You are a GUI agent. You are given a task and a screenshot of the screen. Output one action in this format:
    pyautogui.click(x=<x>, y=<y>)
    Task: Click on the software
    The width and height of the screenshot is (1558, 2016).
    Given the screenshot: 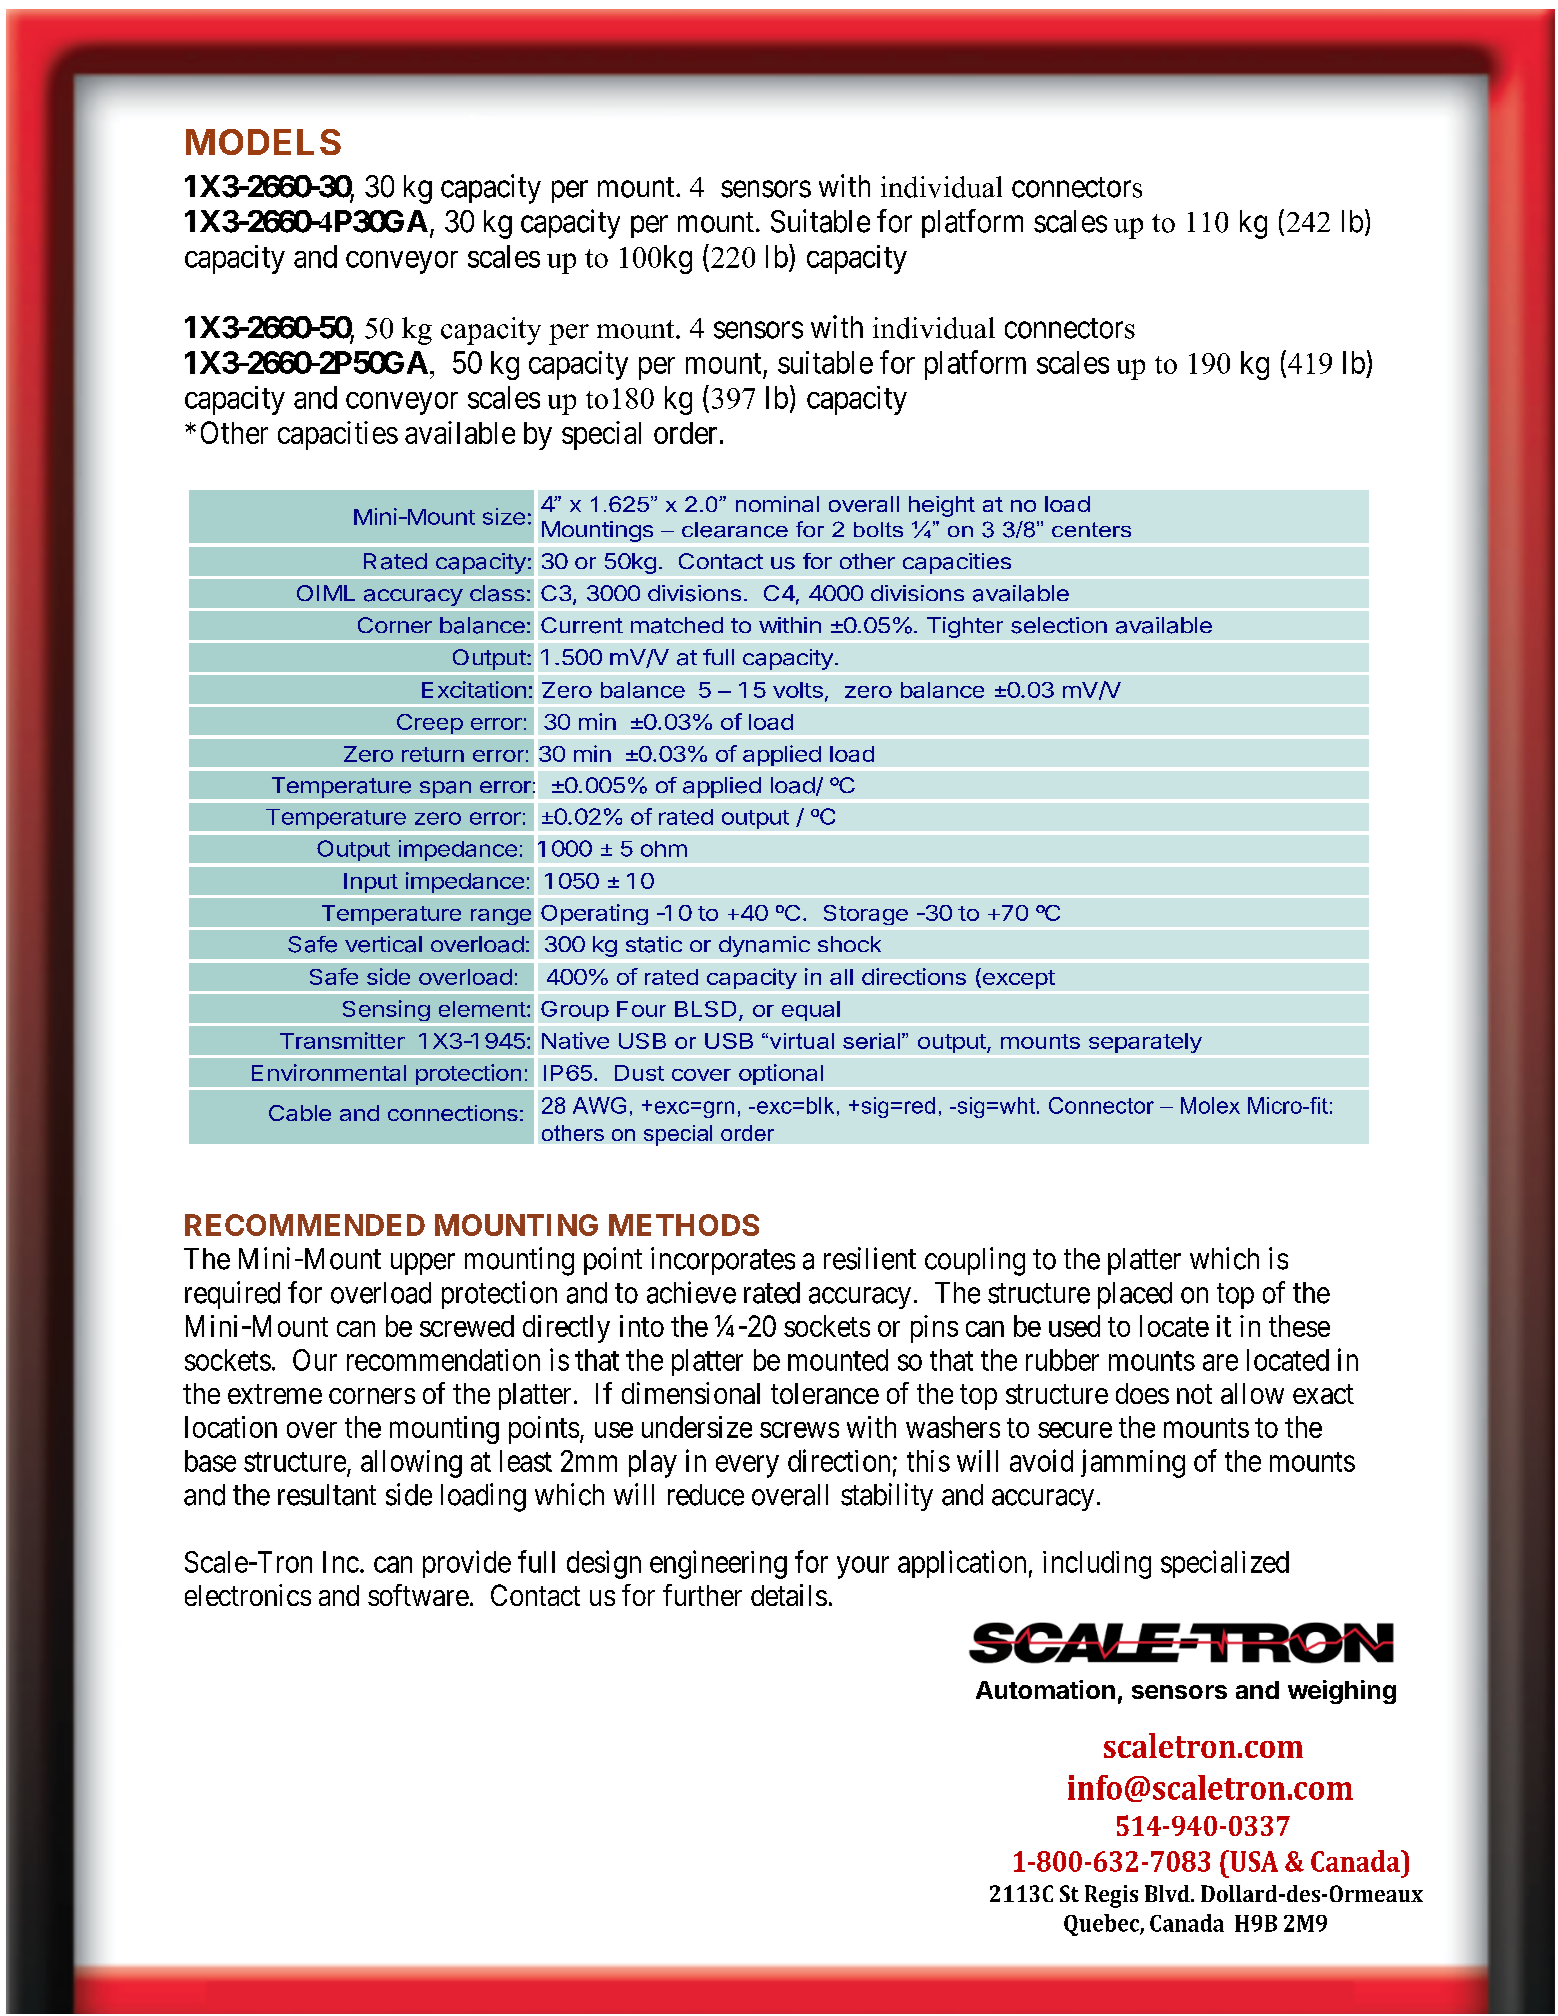 What is the action you would take?
    pyautogui.click(x=418, y=1595)
